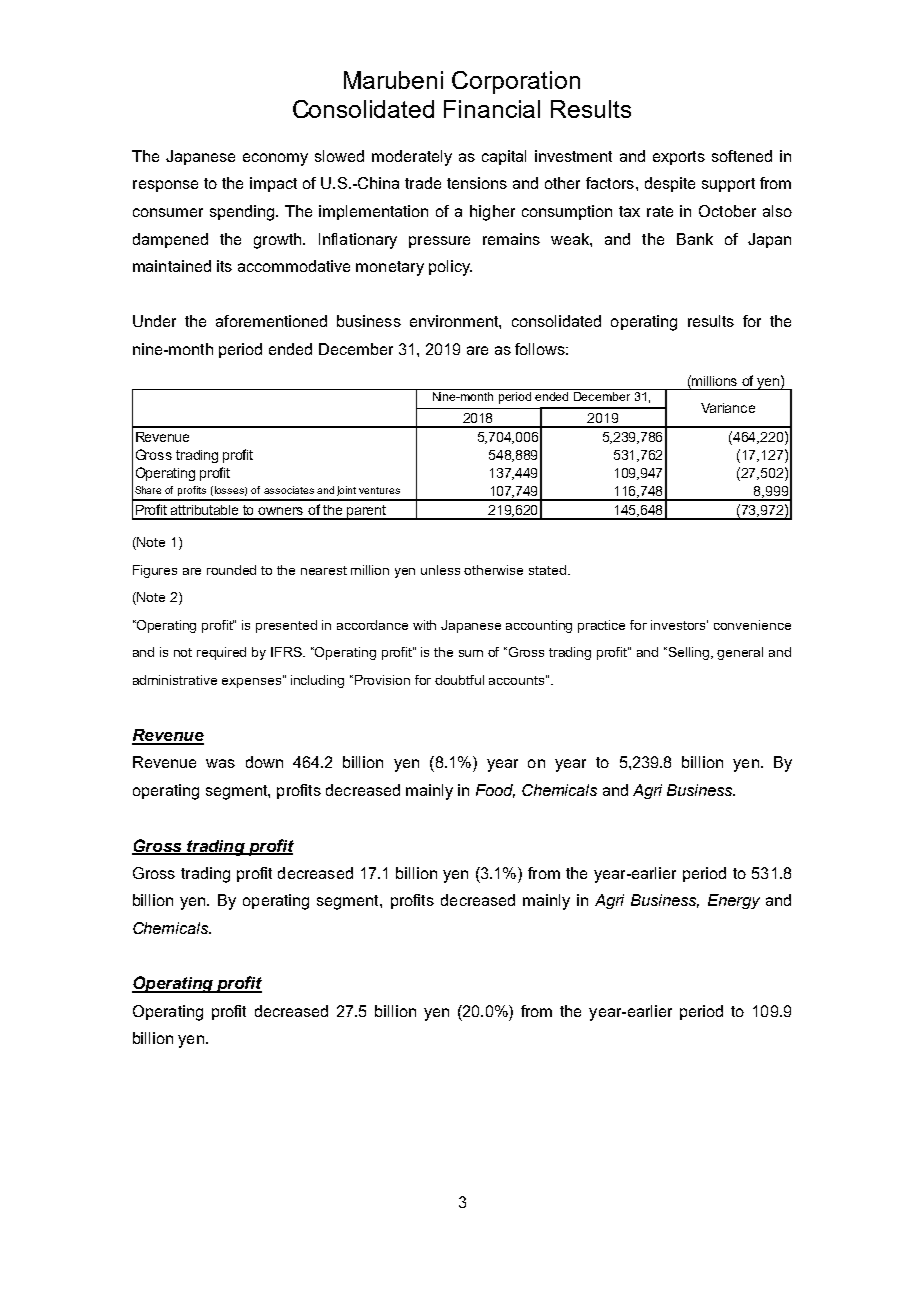 Image resolution: width=924 pixels, height=1308 pixels. What do you see at coordinates (734, 901) in the screenshot?
I see `Energy` at bounding box center [734, 901].
